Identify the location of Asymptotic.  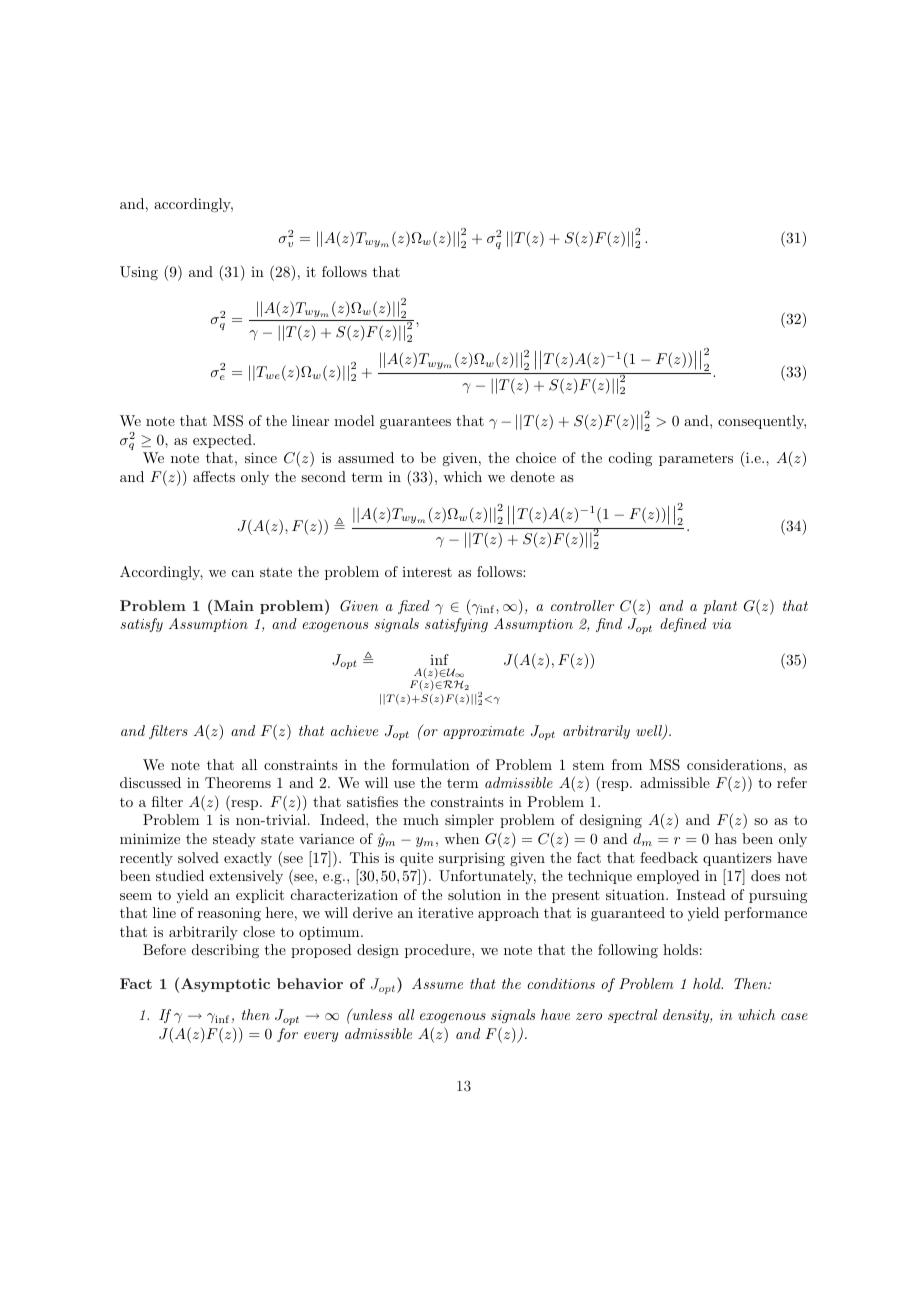
(225, 985).
